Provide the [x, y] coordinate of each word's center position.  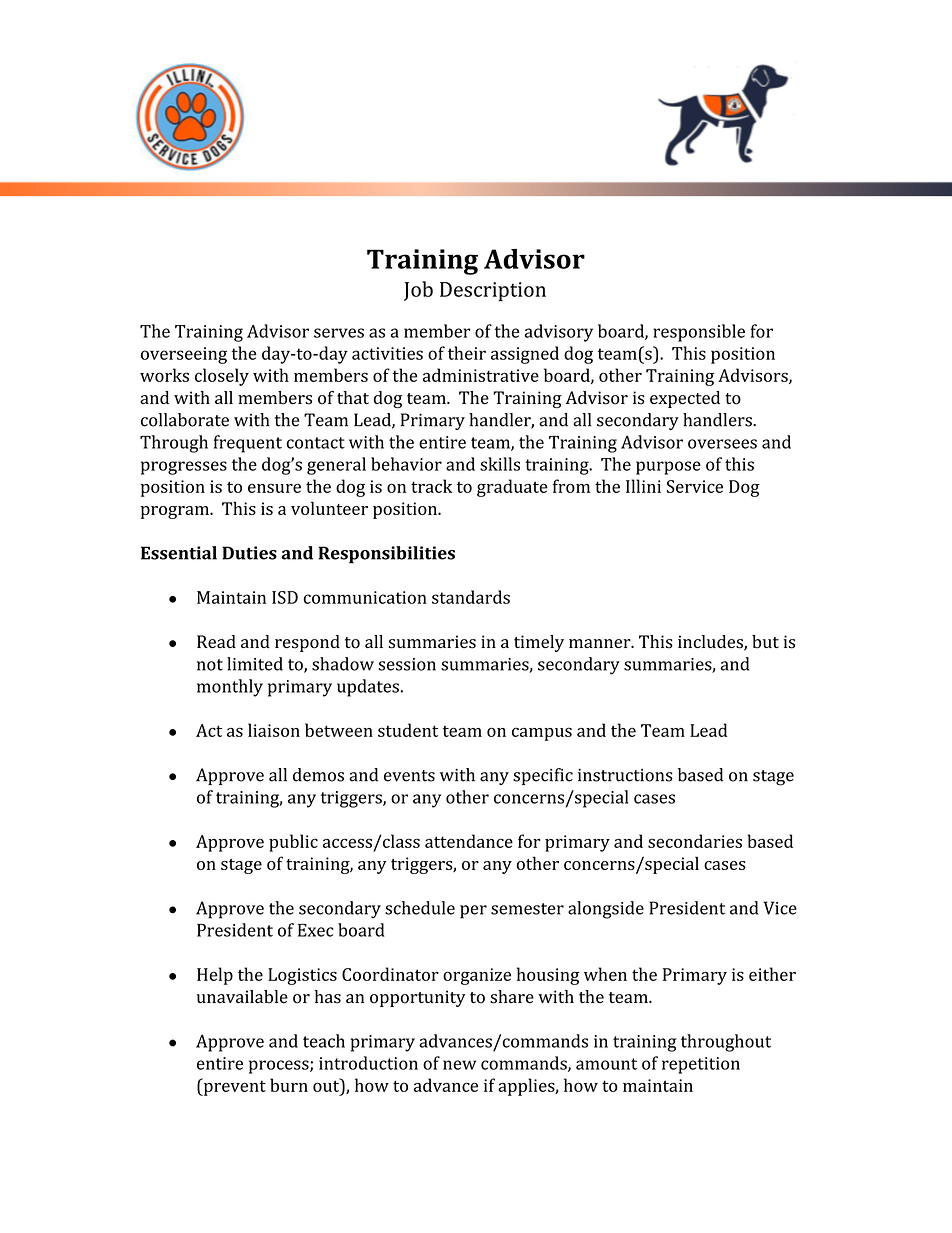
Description [493, 291]
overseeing [184, 355]
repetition [701, 1065]
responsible [699, 333]
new [459, 1065]
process [280, 1067]
